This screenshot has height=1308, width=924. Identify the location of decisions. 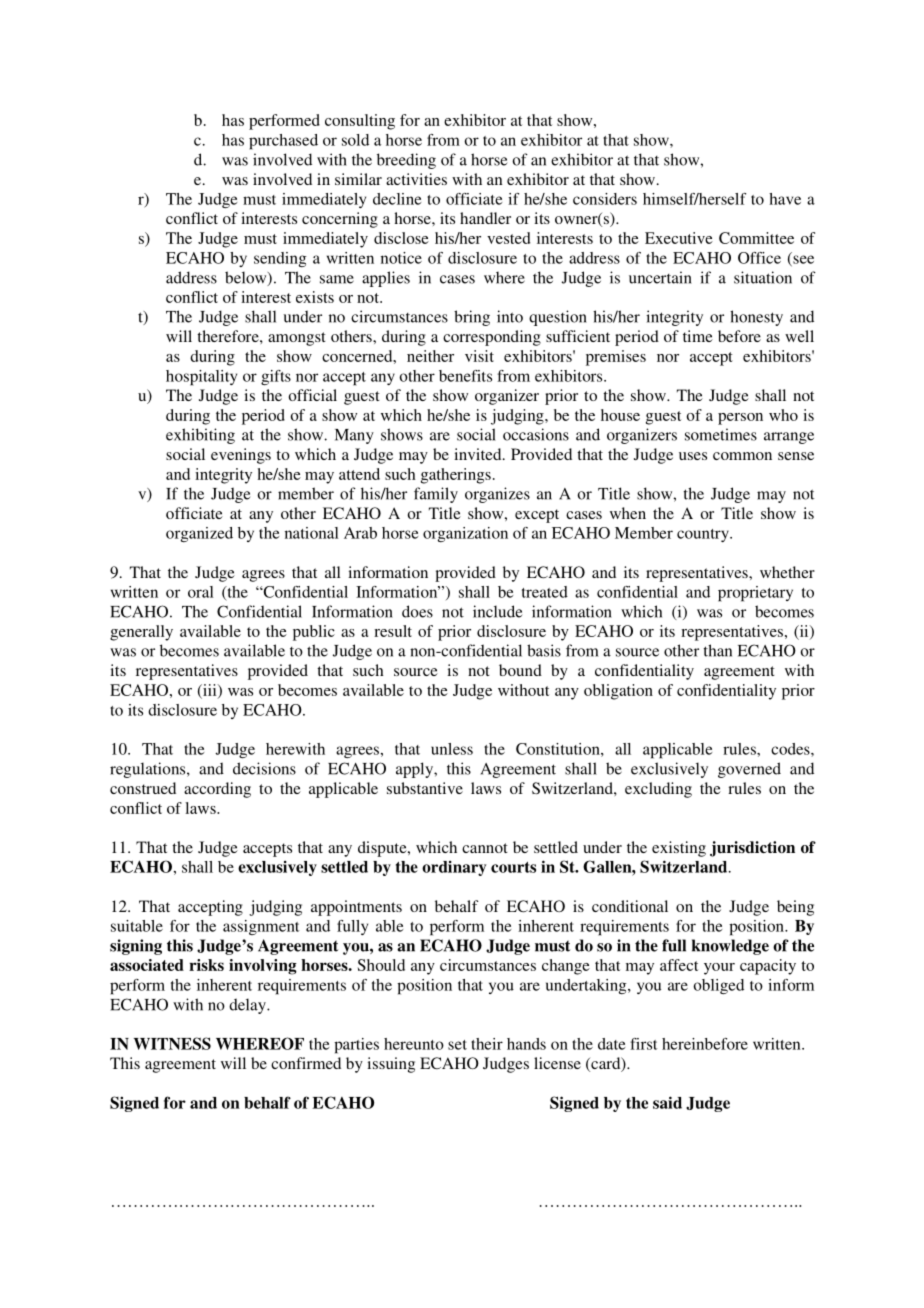
(264, 768).
